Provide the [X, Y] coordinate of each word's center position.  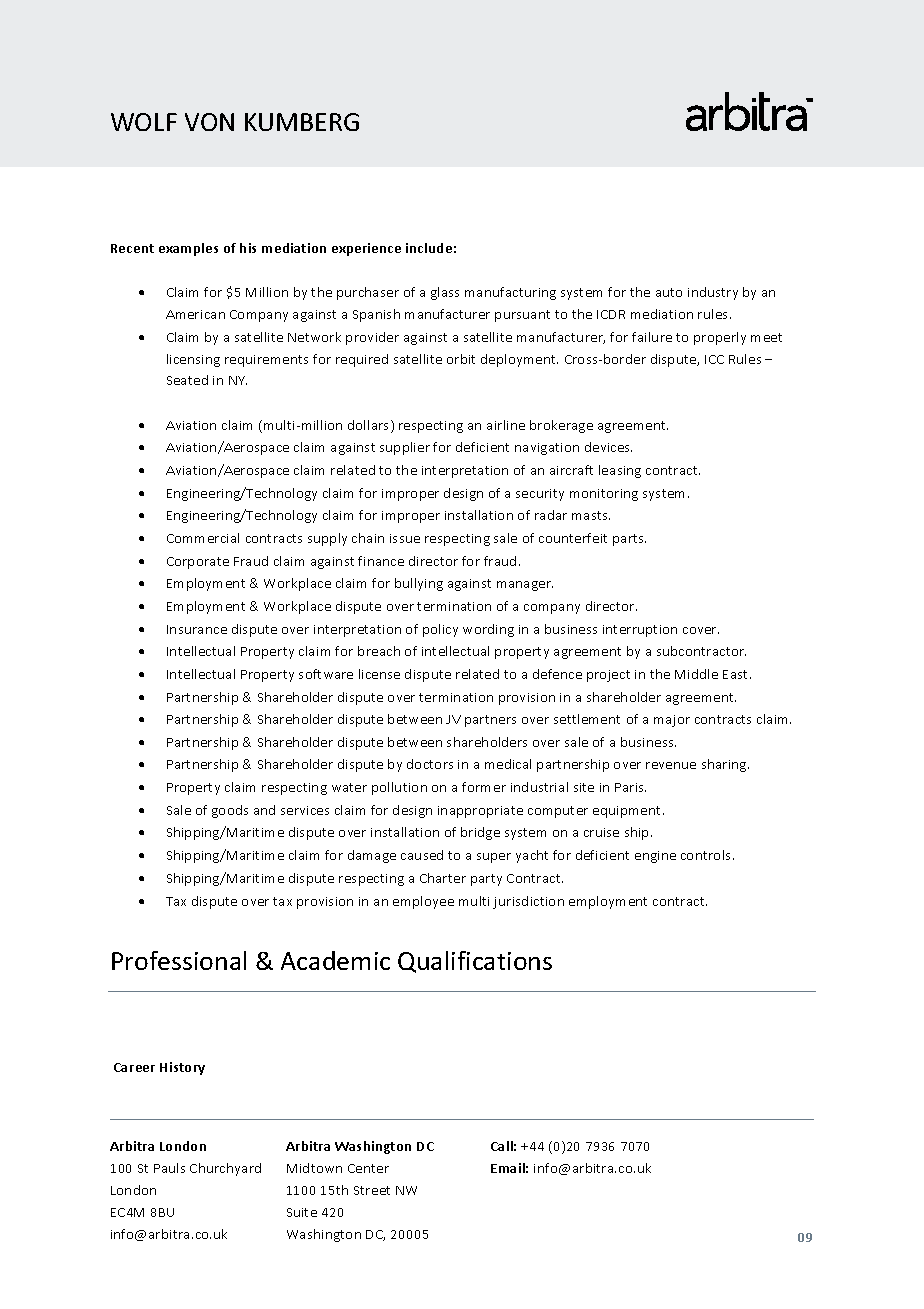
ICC [714, 359]
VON [209, 122]
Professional [179, 960]
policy [440, 630]
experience [366, 249]
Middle [696, 674]
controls [707, 855]
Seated [187, 380]
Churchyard [225, 1169]
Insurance [197, 629]
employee [423, 902]
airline [506, 425]
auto [669, 292]
